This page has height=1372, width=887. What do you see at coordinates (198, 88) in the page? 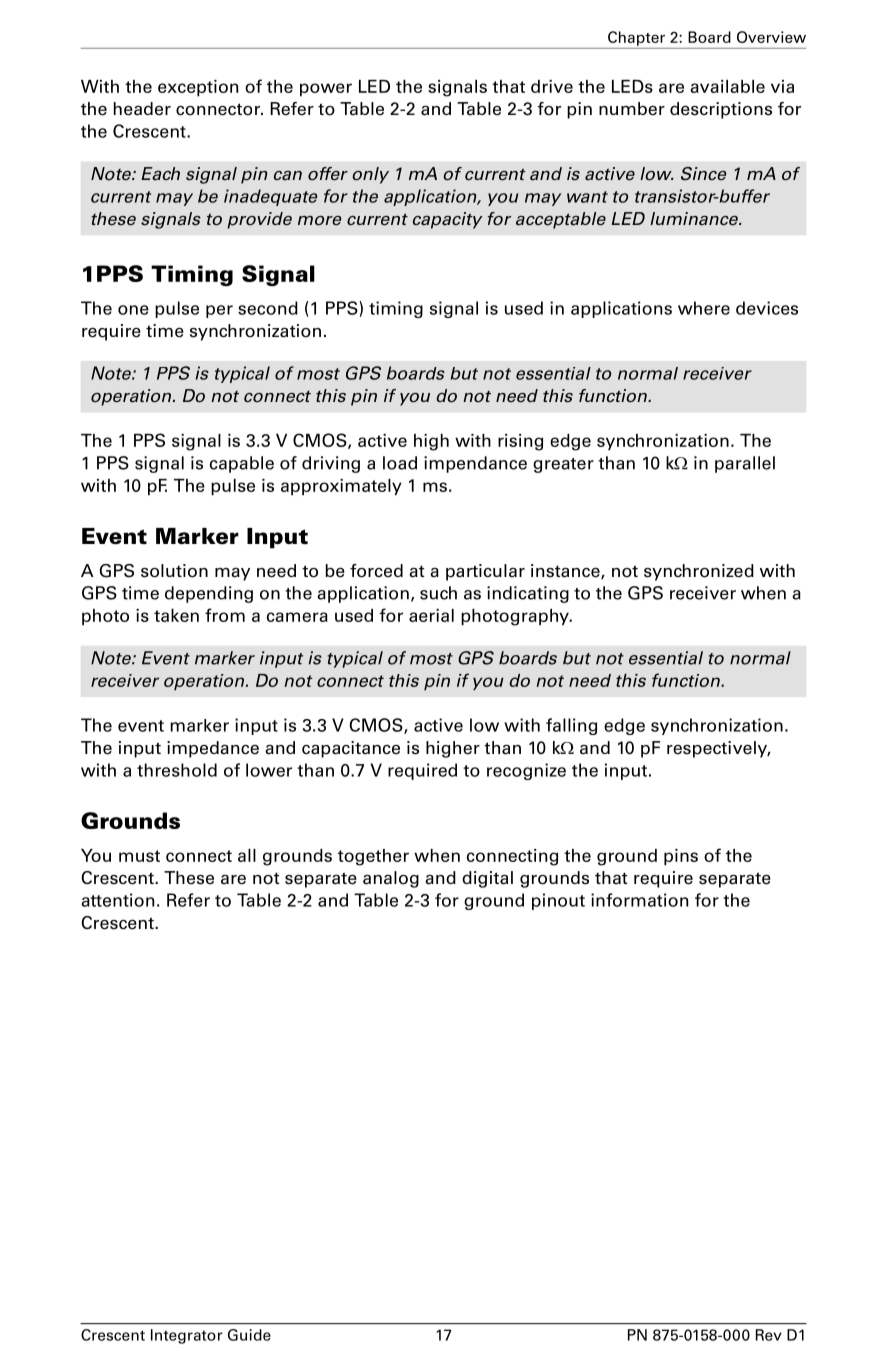
I see `exception` at bounding box center [198, 88].
